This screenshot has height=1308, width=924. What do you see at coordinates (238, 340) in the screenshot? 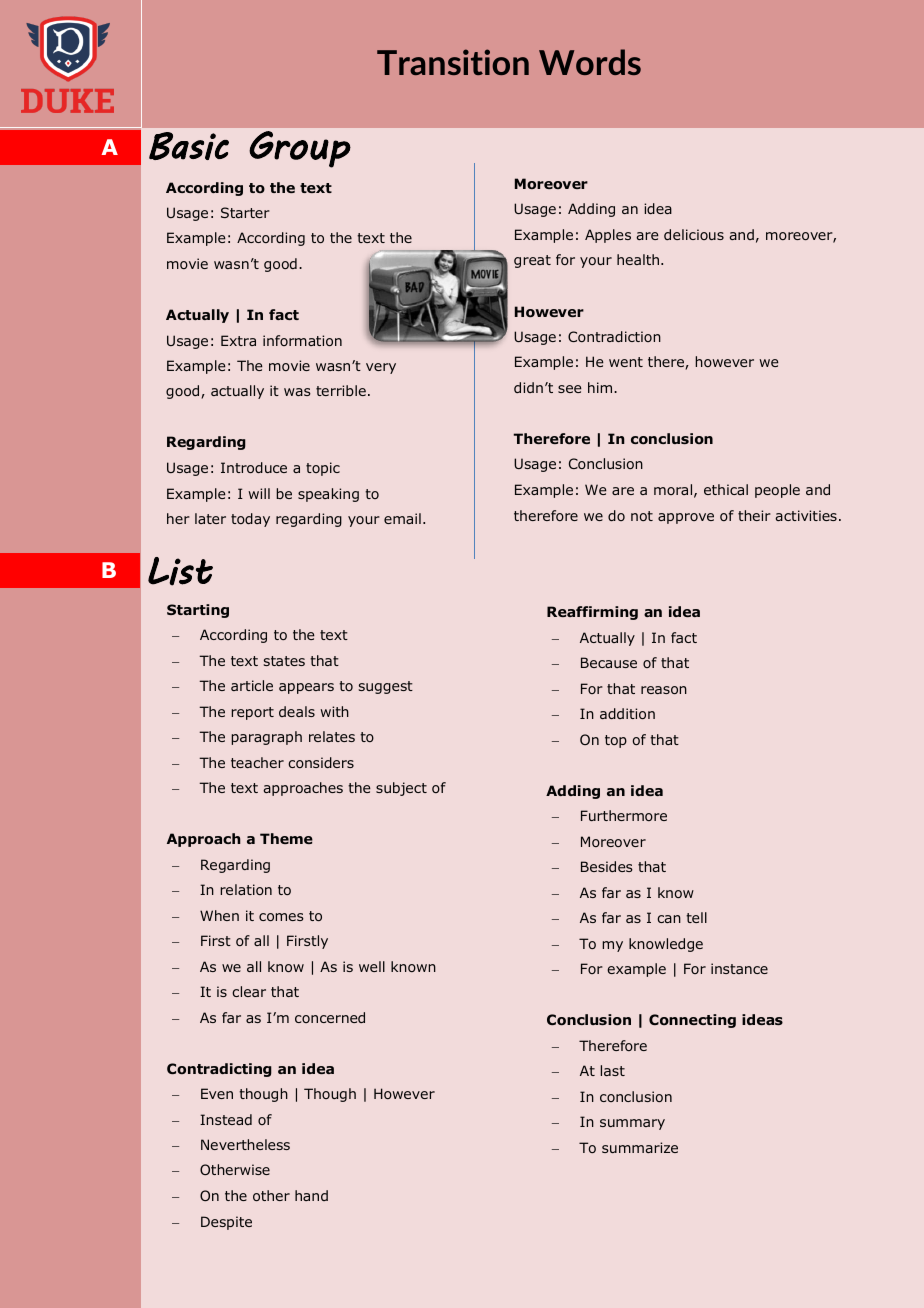
I see `Extra` at bounding box center [238, 340].
